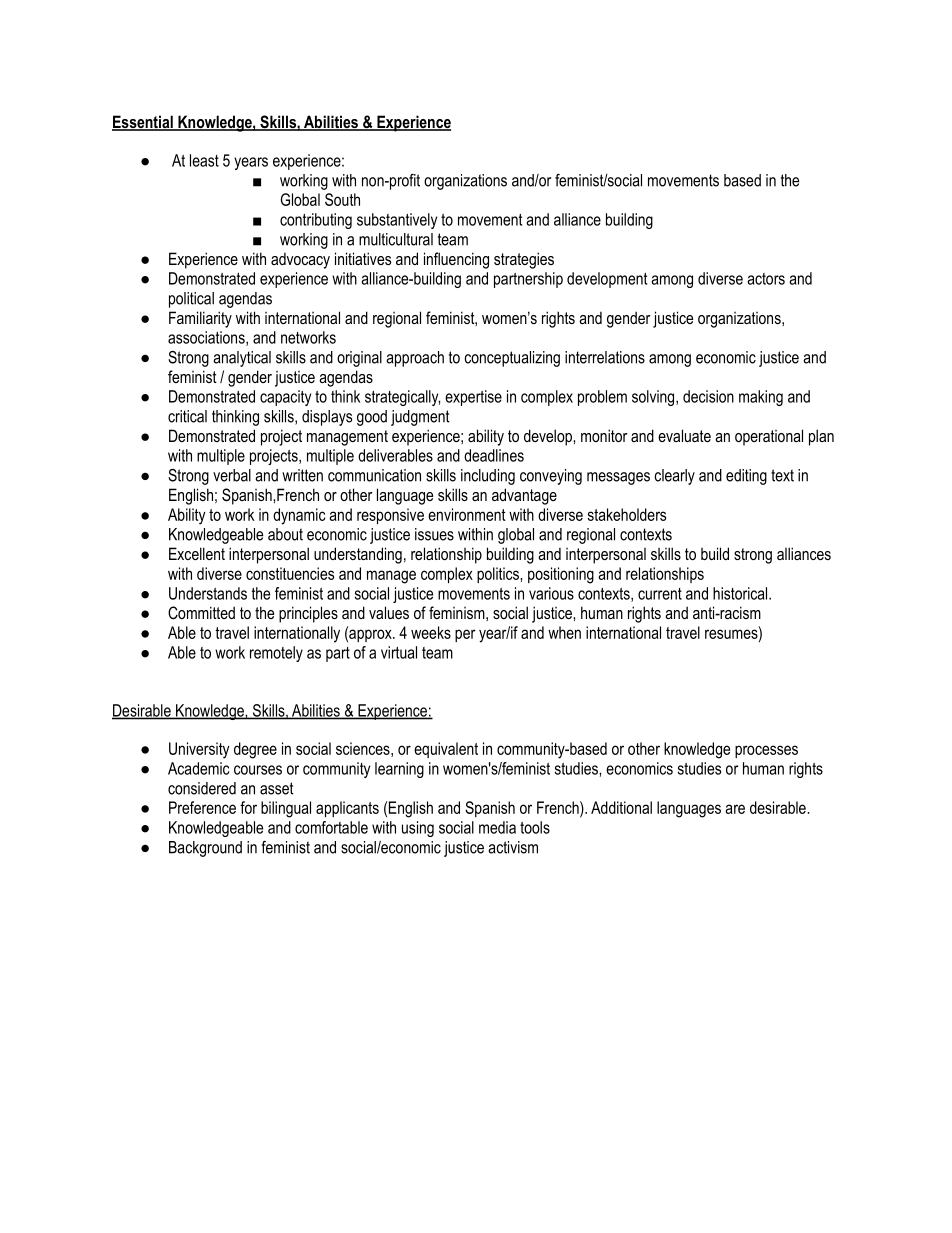  Describe the element at coordinates (766, 279) in the screenshot. I see `actors` at that location.
